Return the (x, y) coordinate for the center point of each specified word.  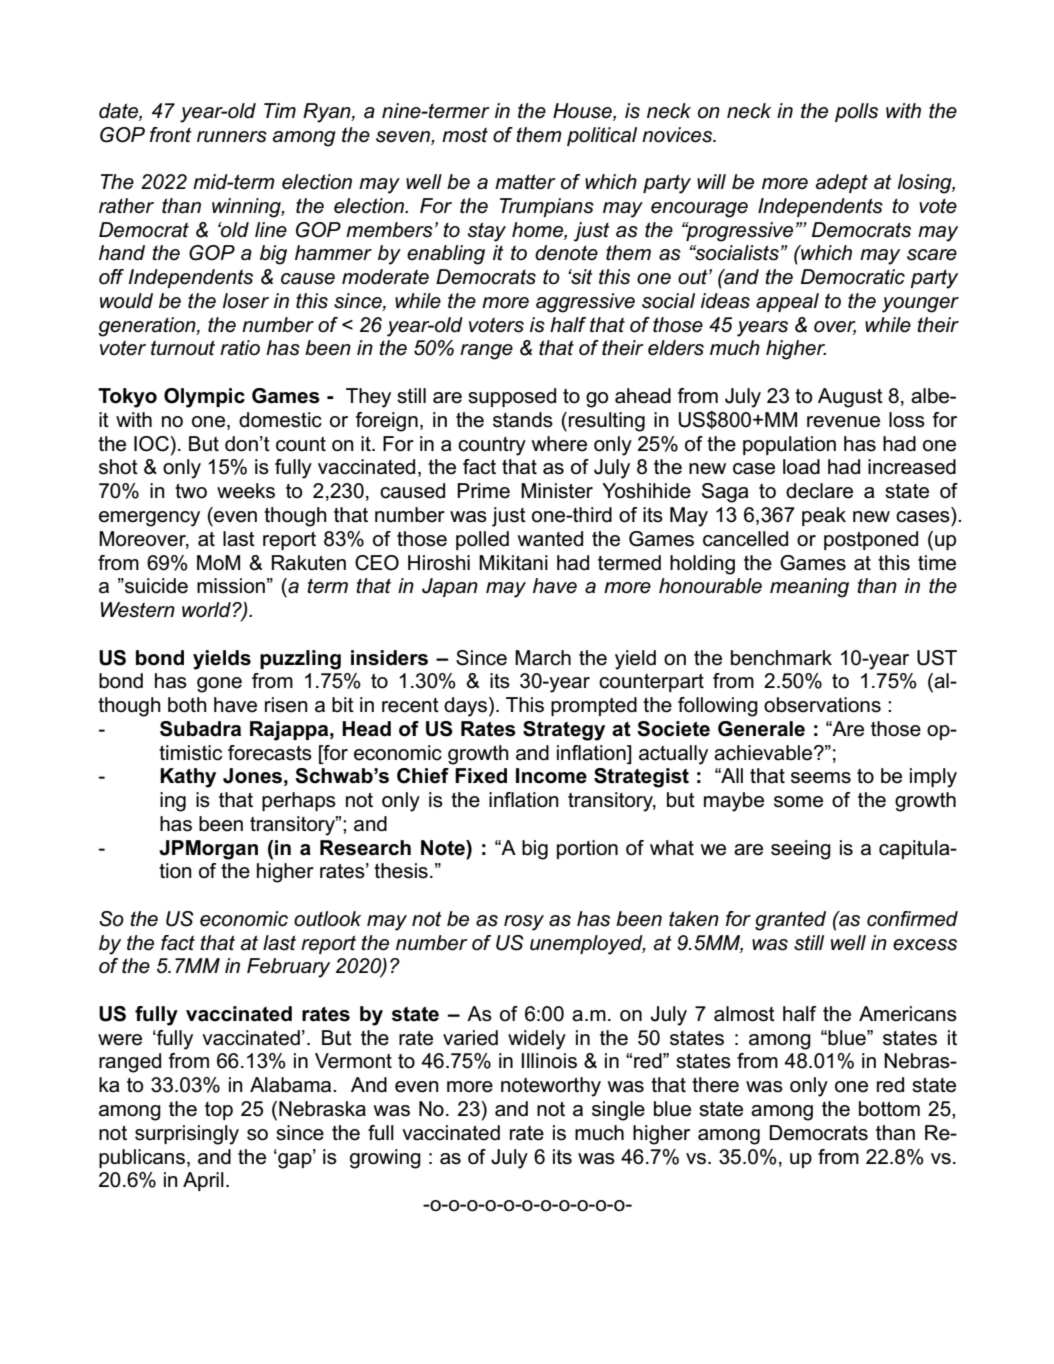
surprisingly (187, 1135)
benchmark (781, 658)
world (207, 610)
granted (790, 921)
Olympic (204, 398)
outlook (327, 919)
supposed (512, 397)
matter (525, 182)
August (850, 398)
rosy (524, 923)
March (543, 658)
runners (232, 137)
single (618, 1111)
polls (856, 112)
